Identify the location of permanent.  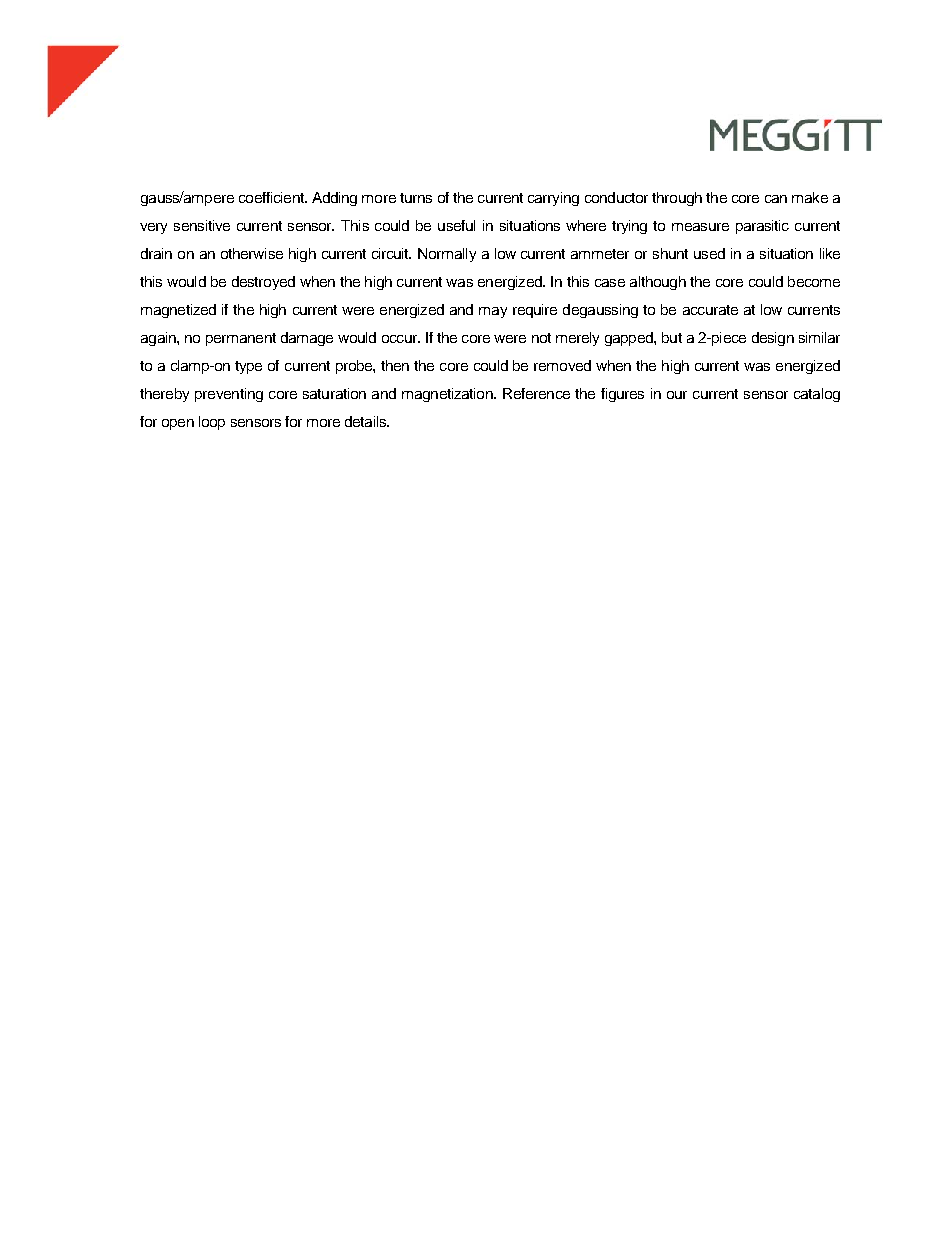
(241, 339).
